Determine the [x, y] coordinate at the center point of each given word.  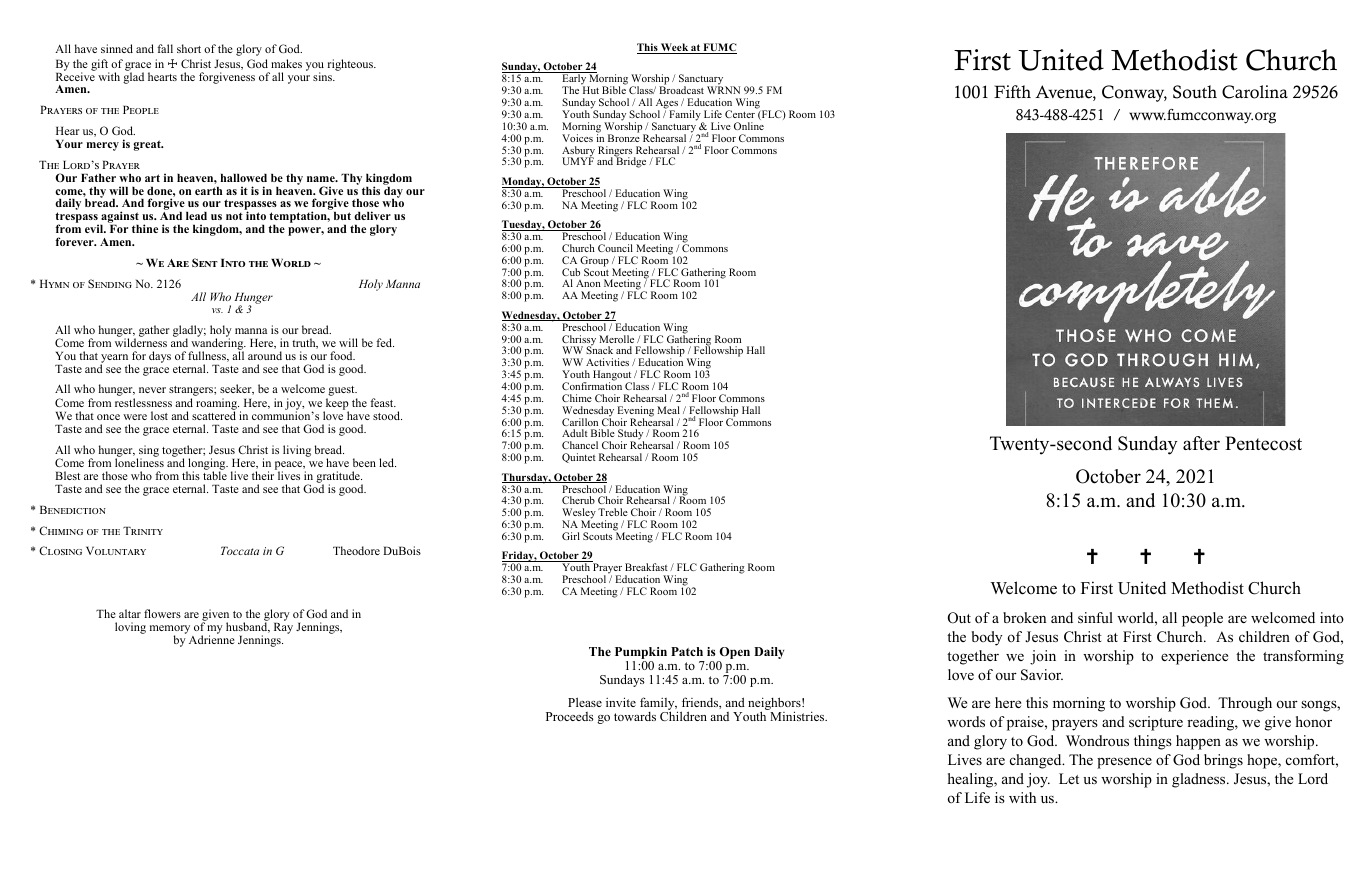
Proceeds [570, 716]
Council [615, 248]
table [215, 474]
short [189, 48]
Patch [687, 651]
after [1201, 443]
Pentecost [1263, 443]
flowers [162, 613]
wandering [218, 344]
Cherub [578, 500]
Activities [607, 362]
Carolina [1255, 92]
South [1195, 92]
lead [196, 216]
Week [674, 48]
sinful [1095, 617]
